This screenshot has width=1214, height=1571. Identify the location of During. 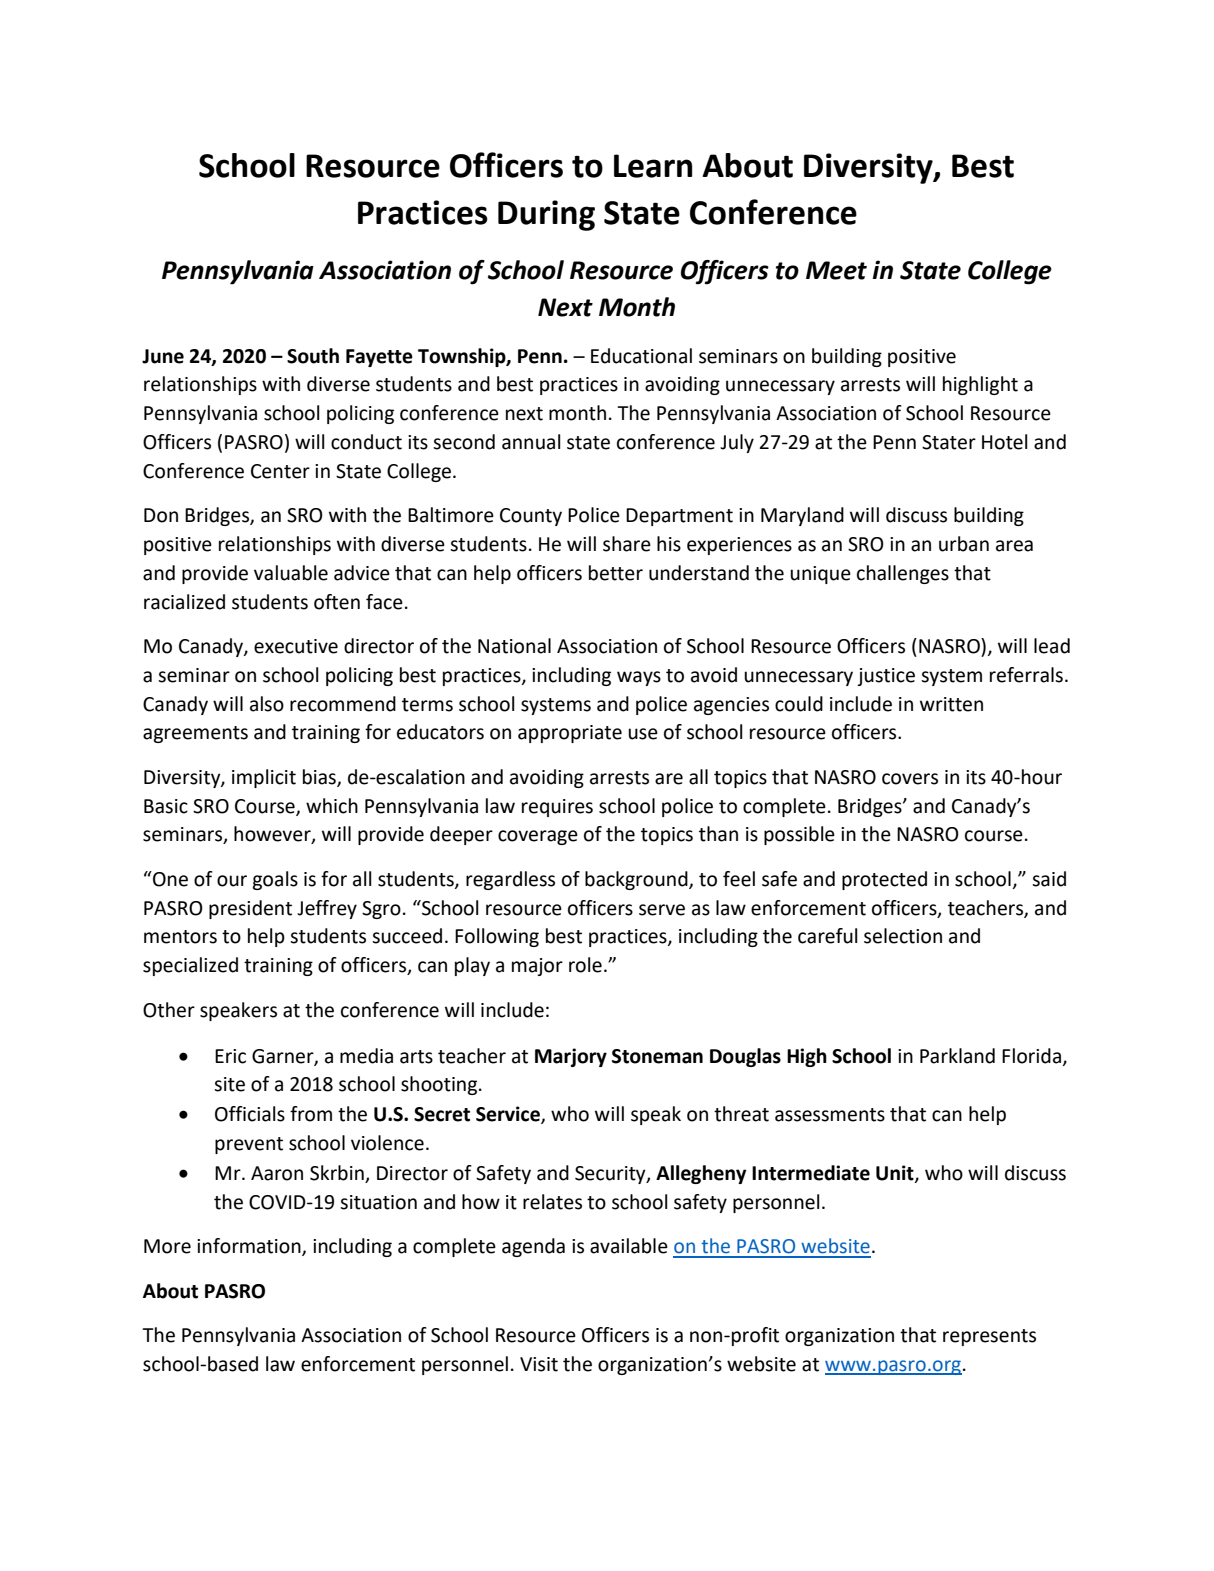
(546, 215).
